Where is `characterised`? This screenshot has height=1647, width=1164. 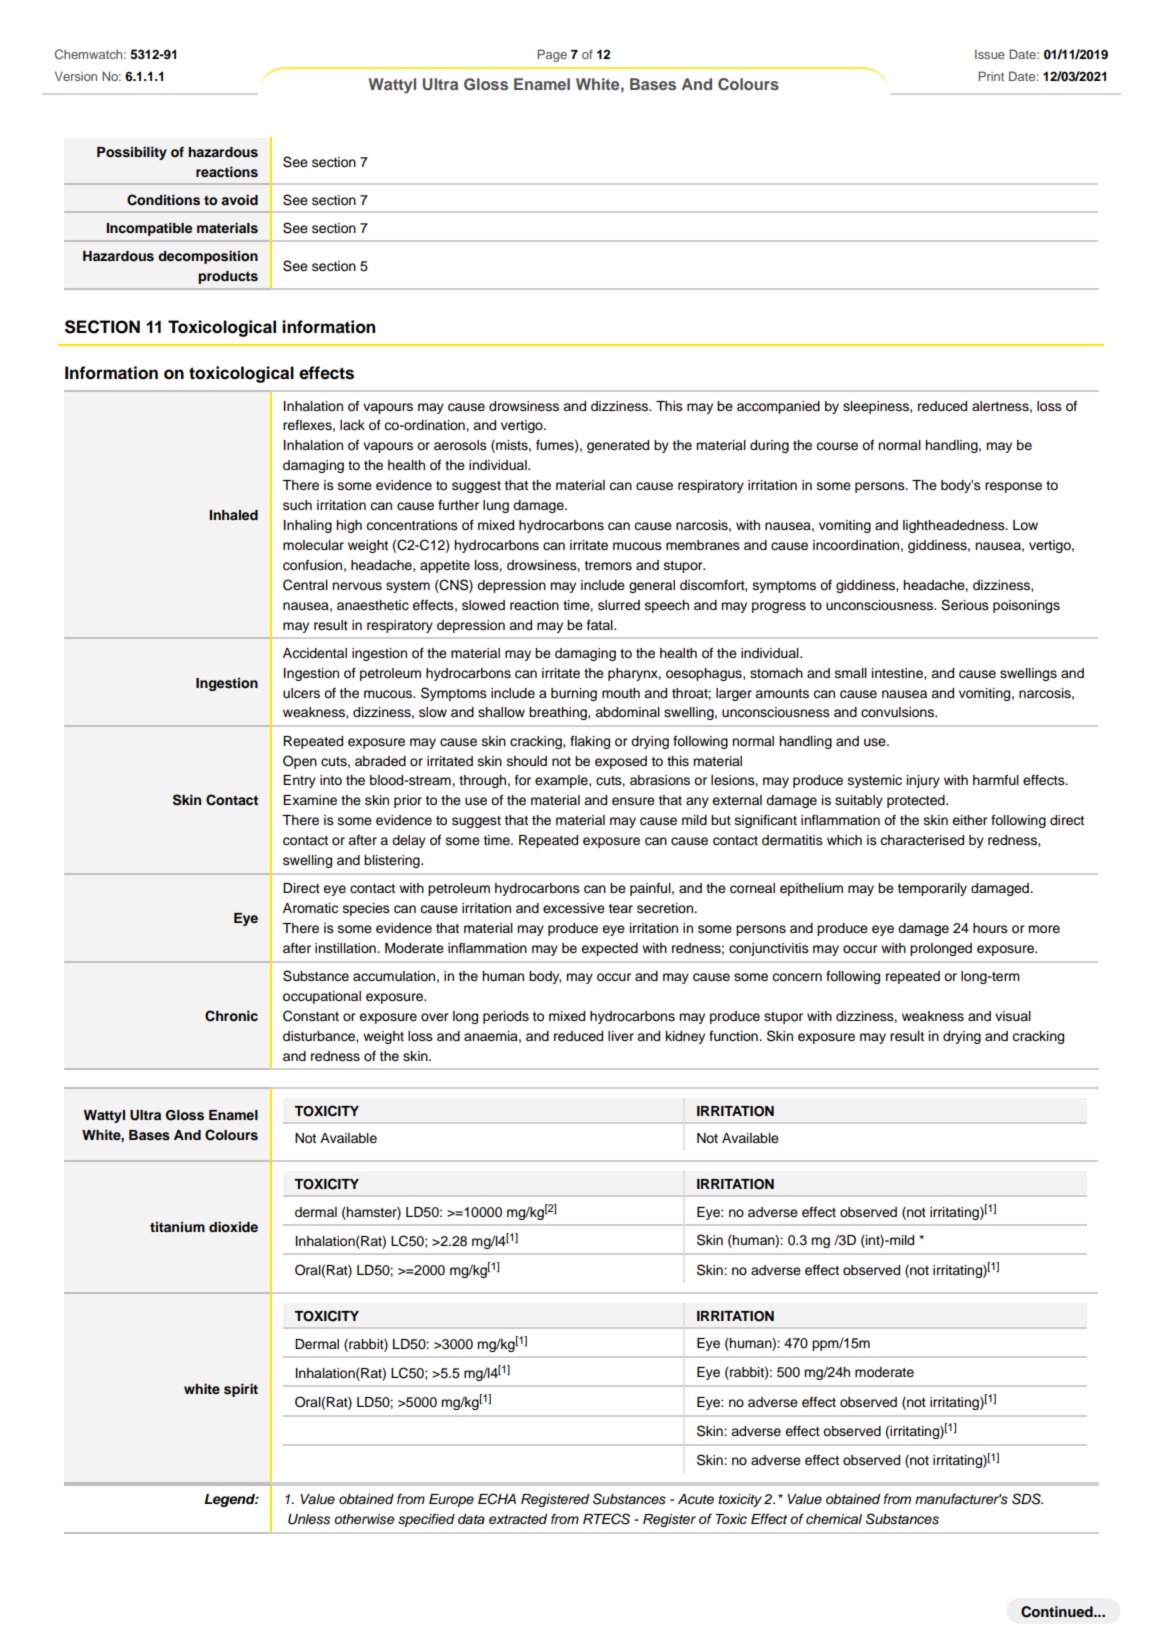
characterised is located at coordinates (922, 840).
